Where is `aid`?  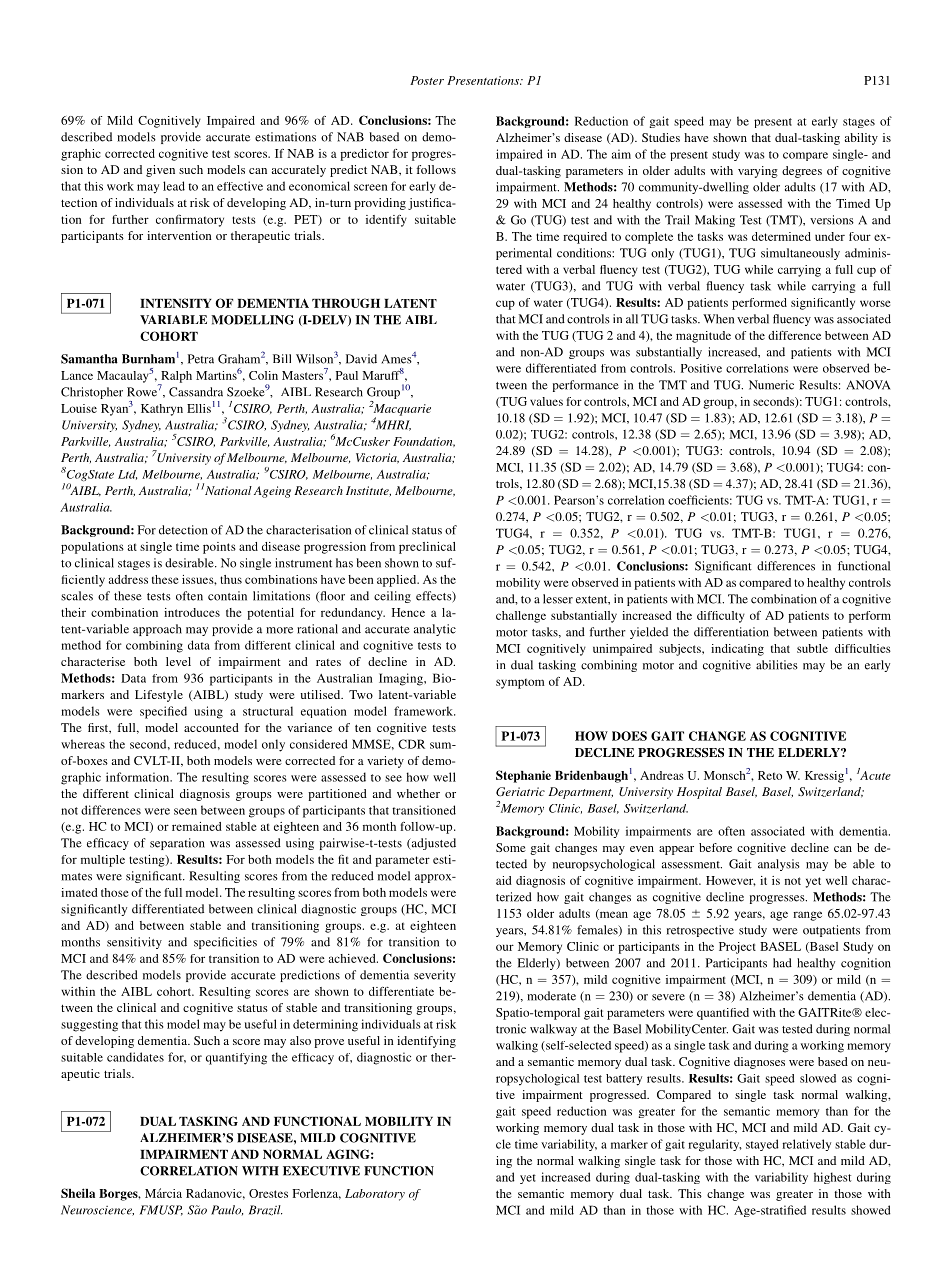 aid is located at coordinates (504, 880).
